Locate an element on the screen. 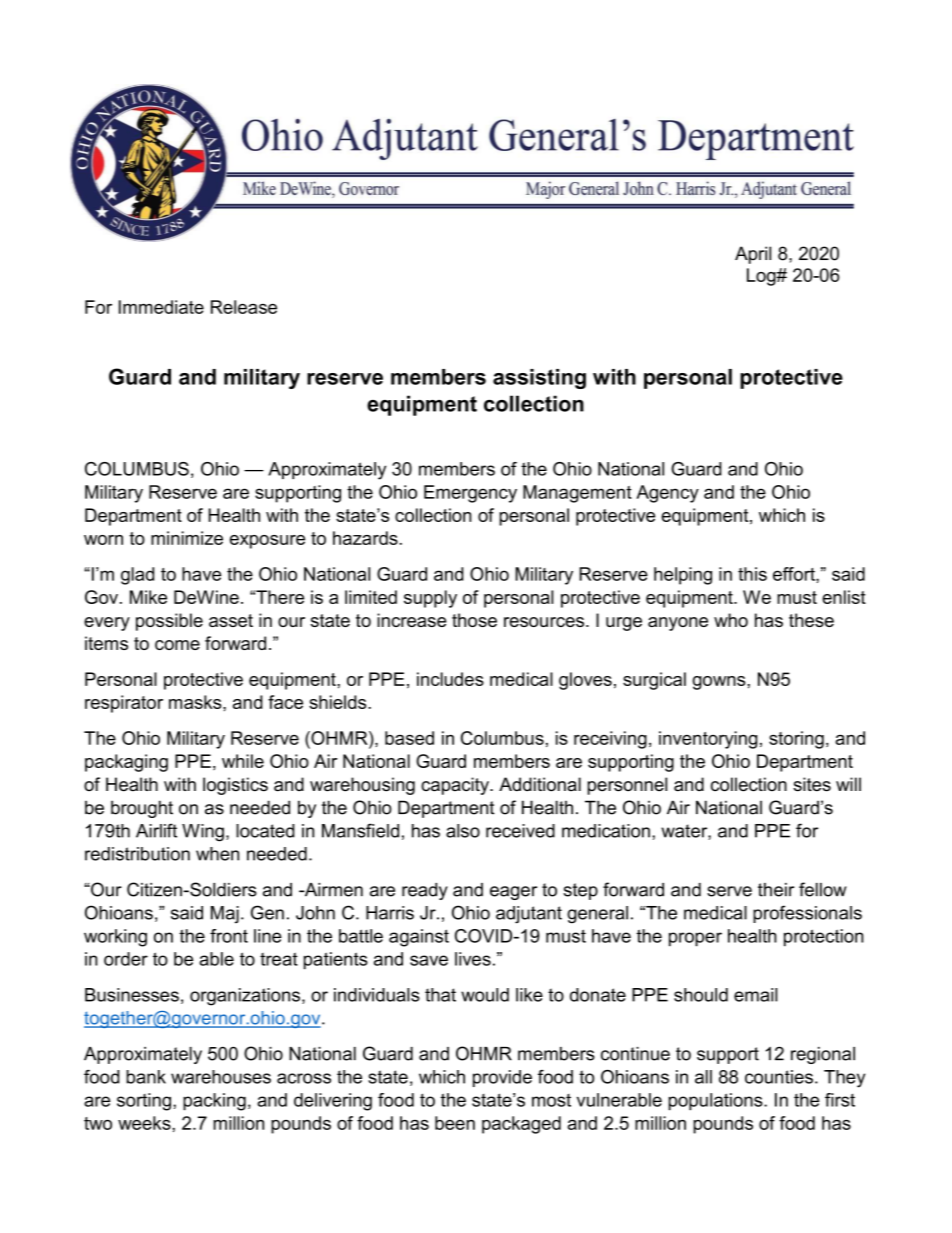  eager is located at coordinates (513, 893).
